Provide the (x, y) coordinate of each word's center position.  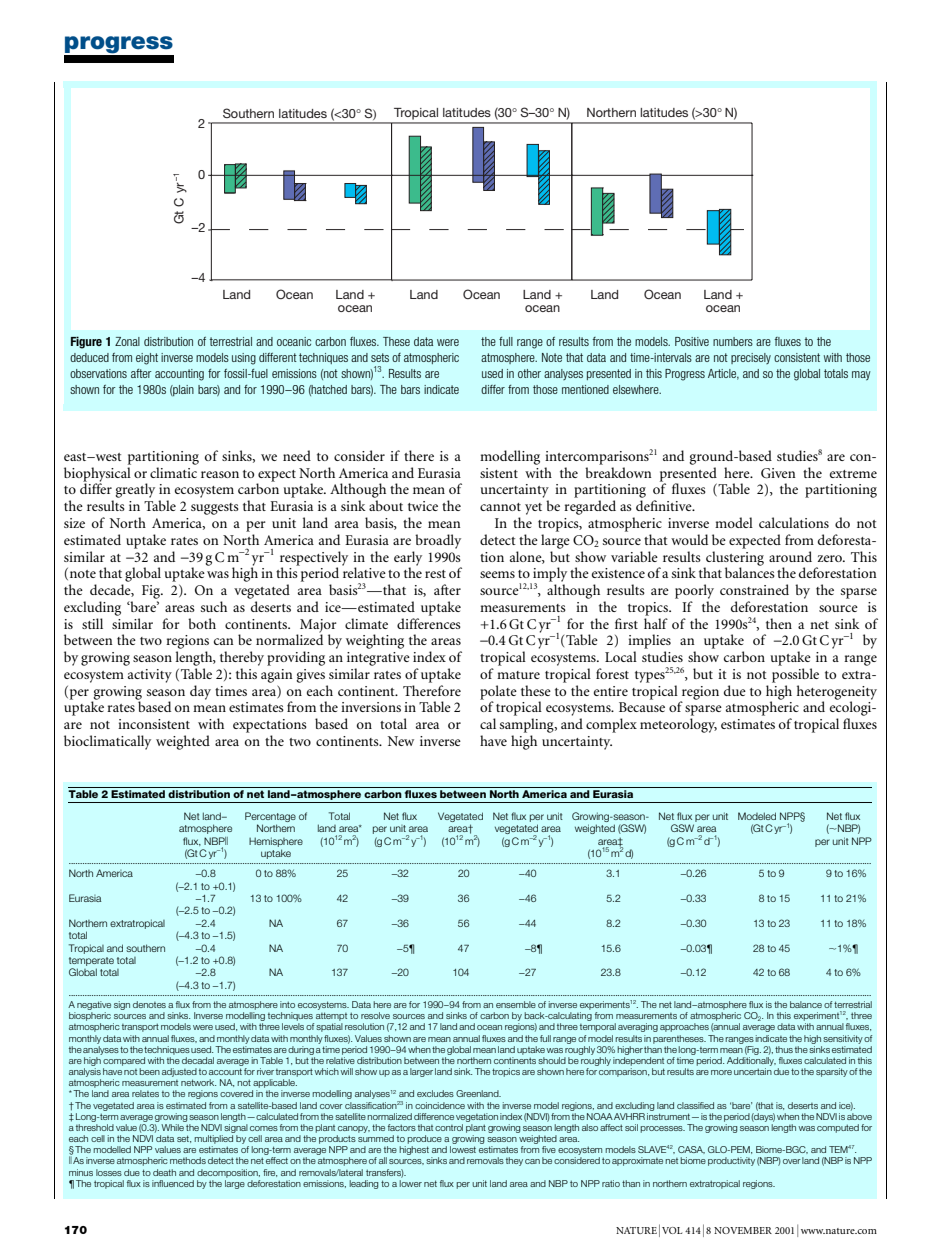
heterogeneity (837, 693)
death (164, 1172)
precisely (751, 358)
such (214, 606)
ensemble (516, 1004)
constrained (754, 589)
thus (784, 1049)
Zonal (127, 341)
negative (94, 1007)
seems (497, 574)
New (401, 741)
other (529, 373)
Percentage (270, 817)
